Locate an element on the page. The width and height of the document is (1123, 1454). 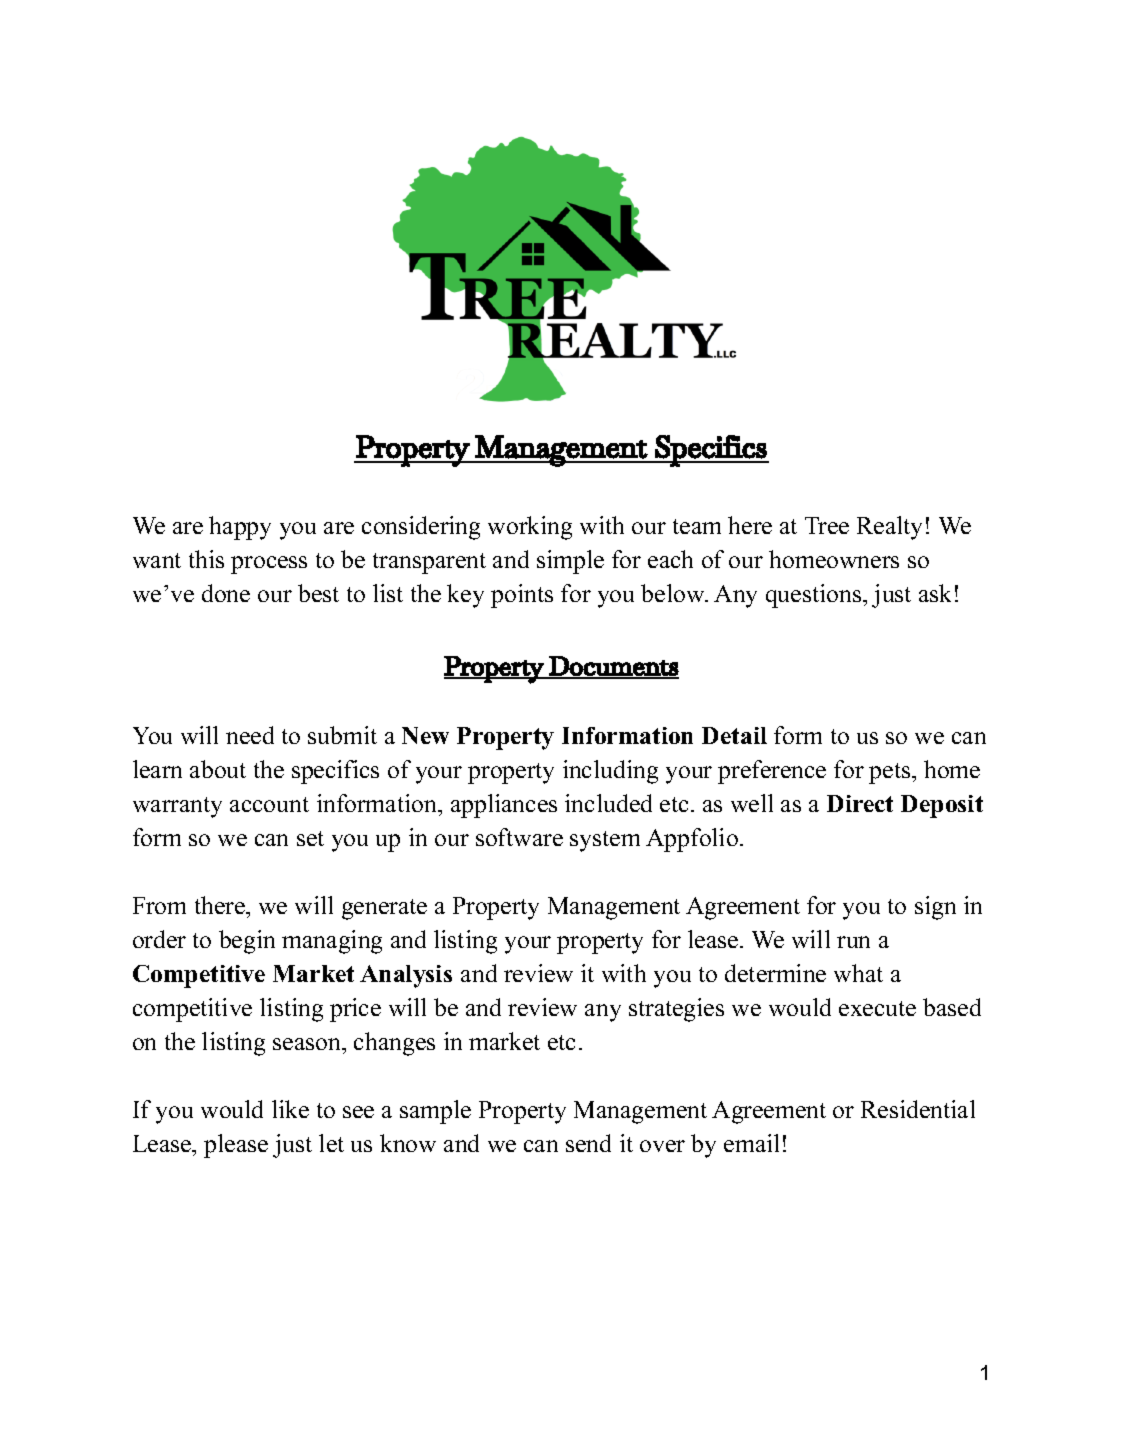
Residential is located at coordinates (918, 1109).
